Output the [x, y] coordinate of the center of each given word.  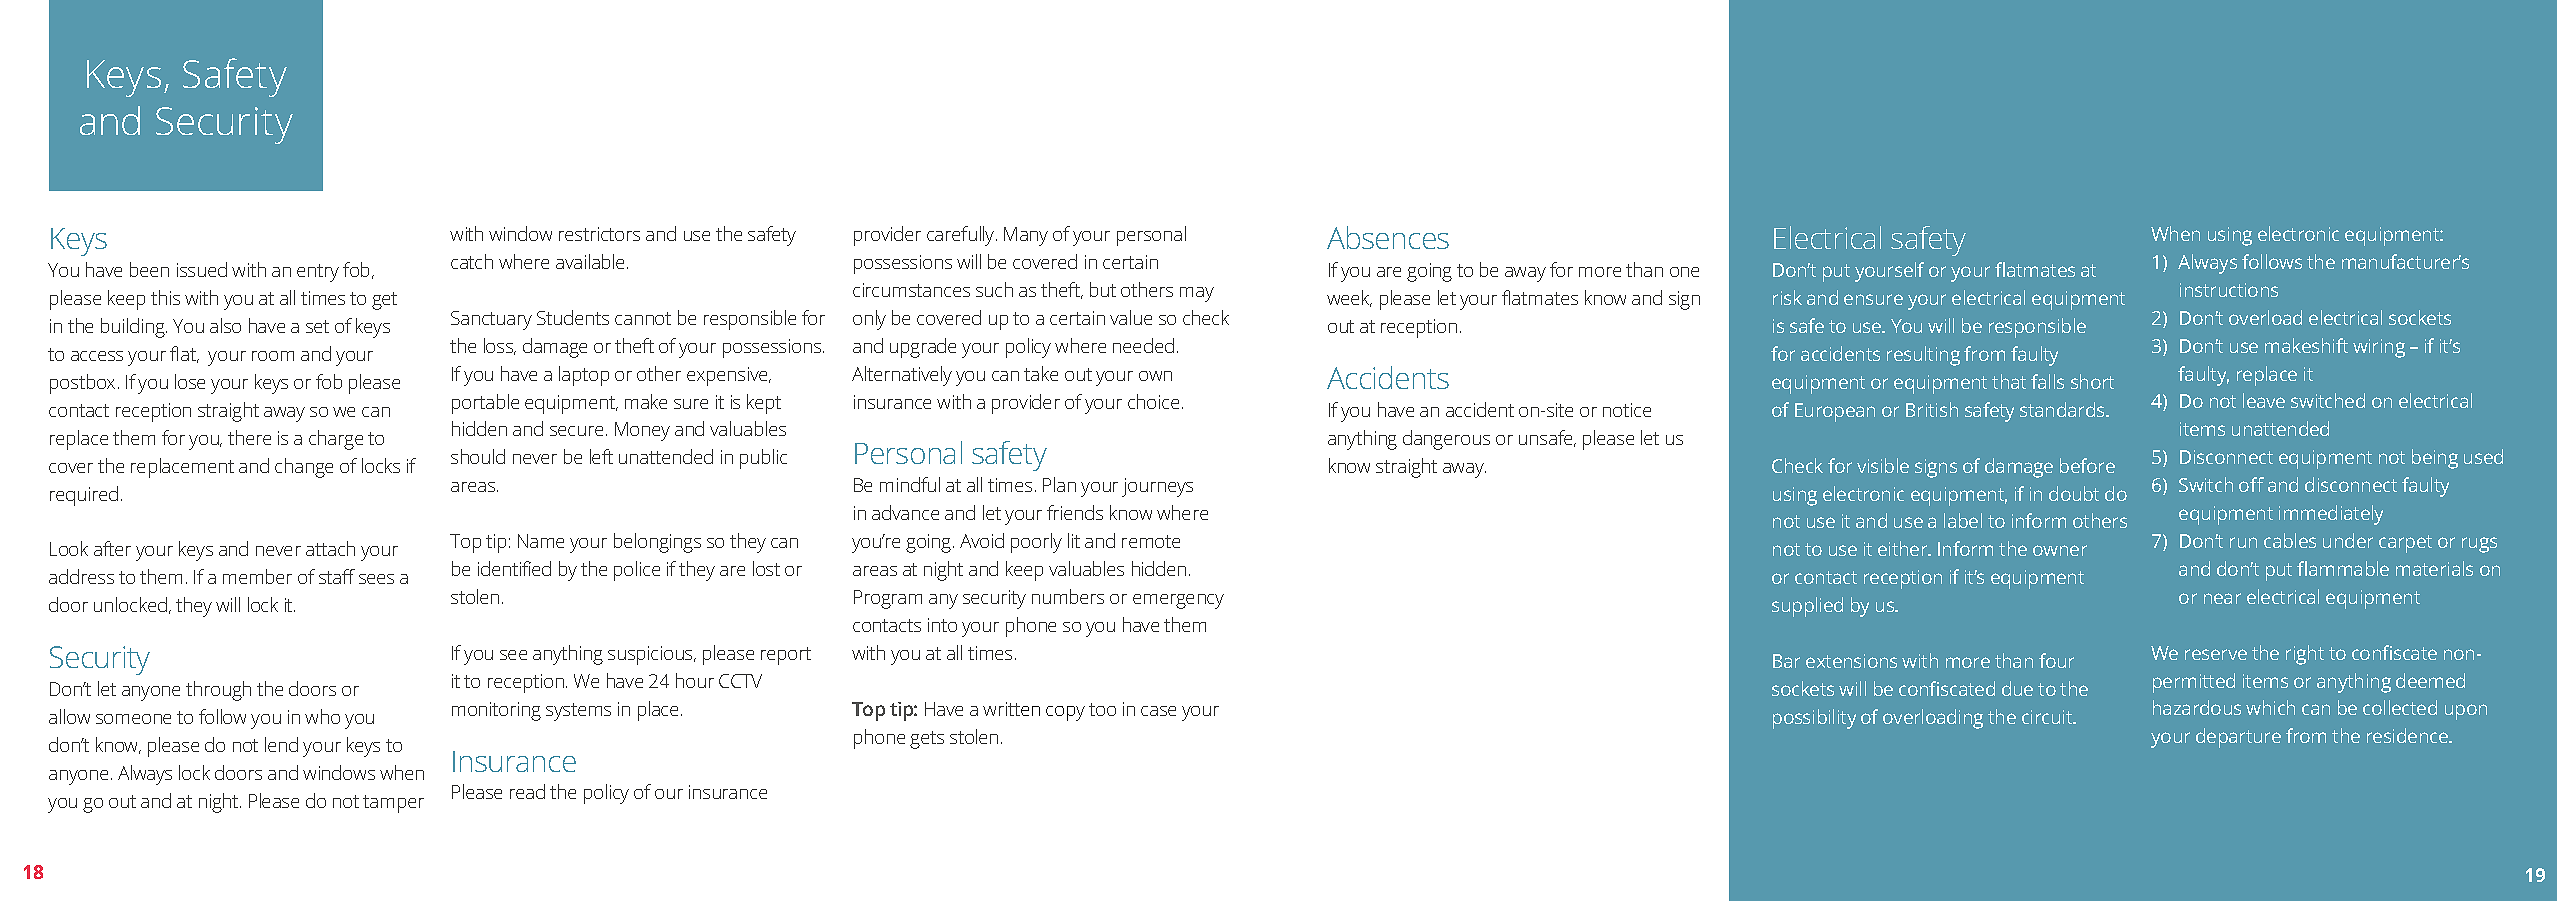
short [2092, 381]
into [942, 625]
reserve [2216, 654]
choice [1153, 401]
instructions [2229, 290]
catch [472, 261]
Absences [1388, 237]
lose [190, 381]
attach [330, 548]
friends [1075, 512]
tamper [393, 804]
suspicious [652, 655]
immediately [2331, 515]
